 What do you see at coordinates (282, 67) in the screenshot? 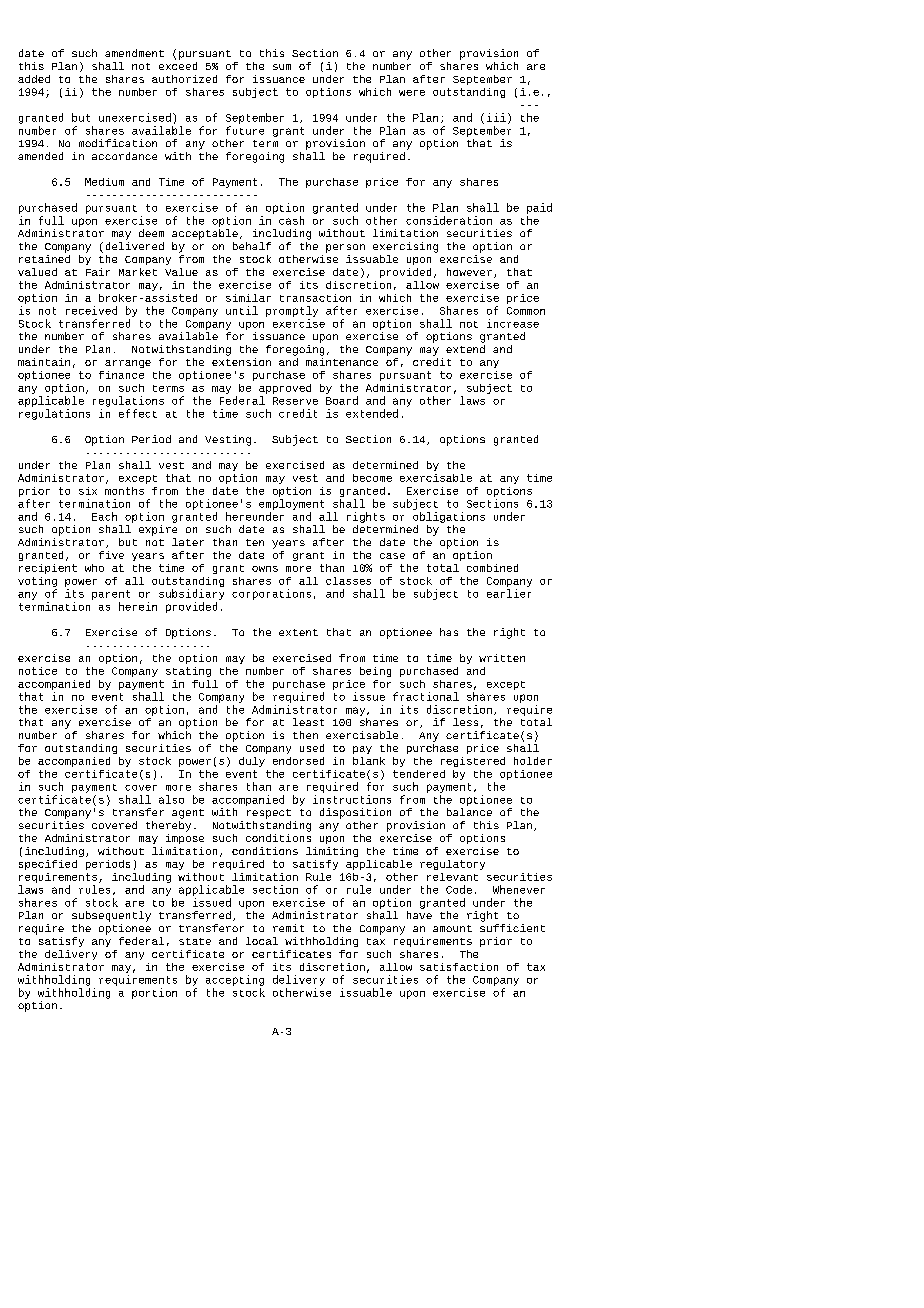
I see `sum` at bounding box center [282, 67].
